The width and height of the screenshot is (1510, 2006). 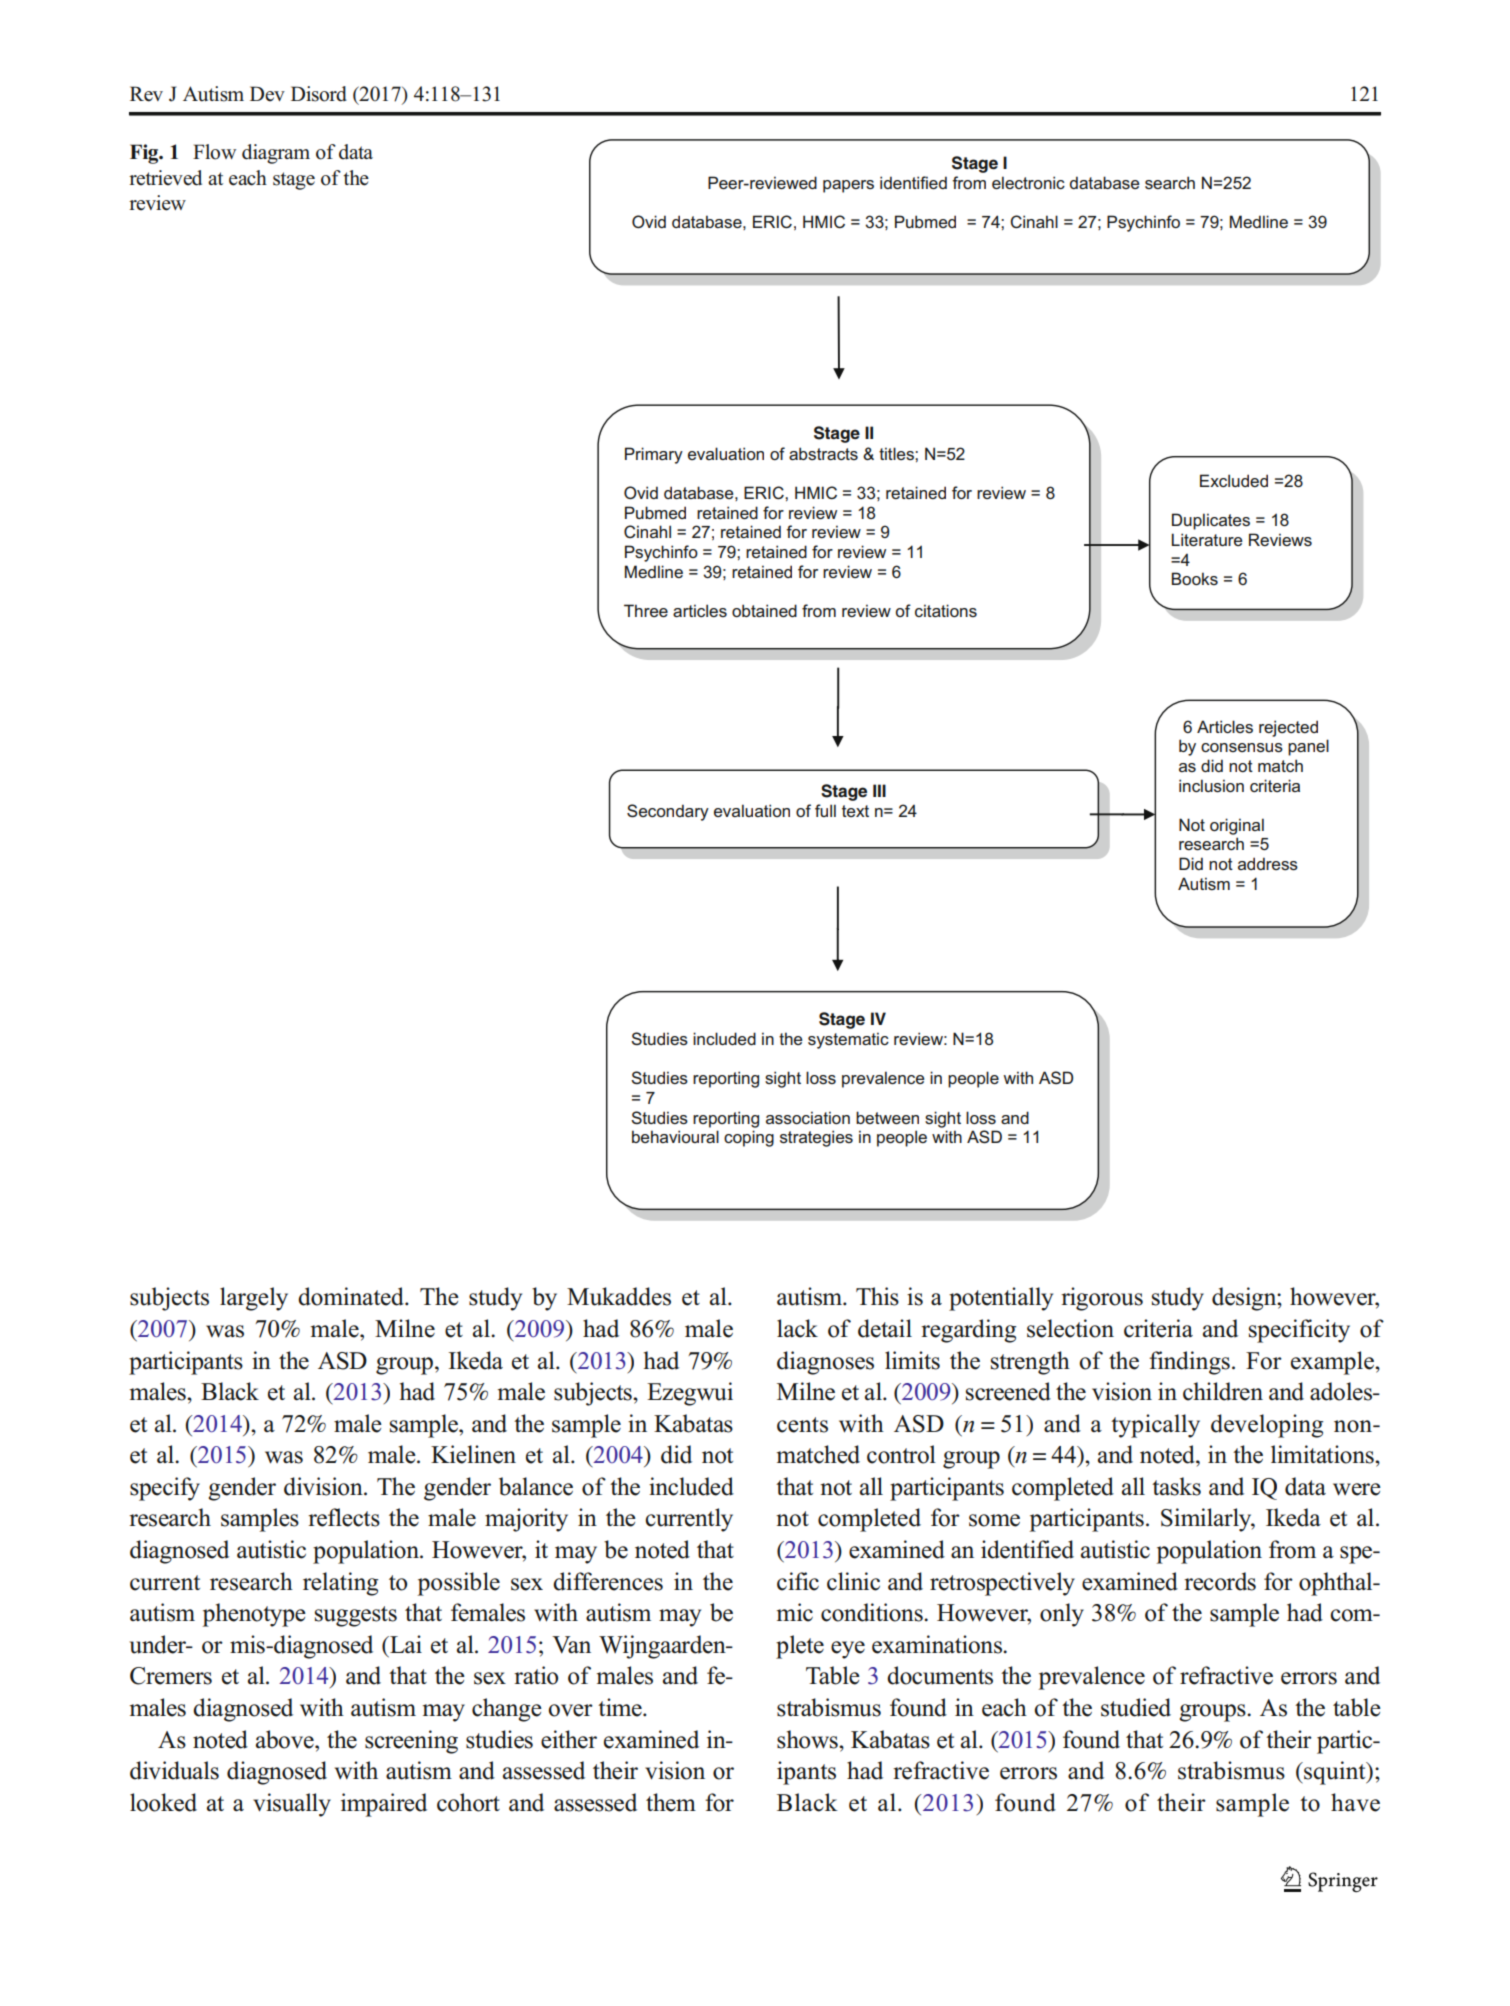 I want to click on systematic, so click(x=848, y=1040).
